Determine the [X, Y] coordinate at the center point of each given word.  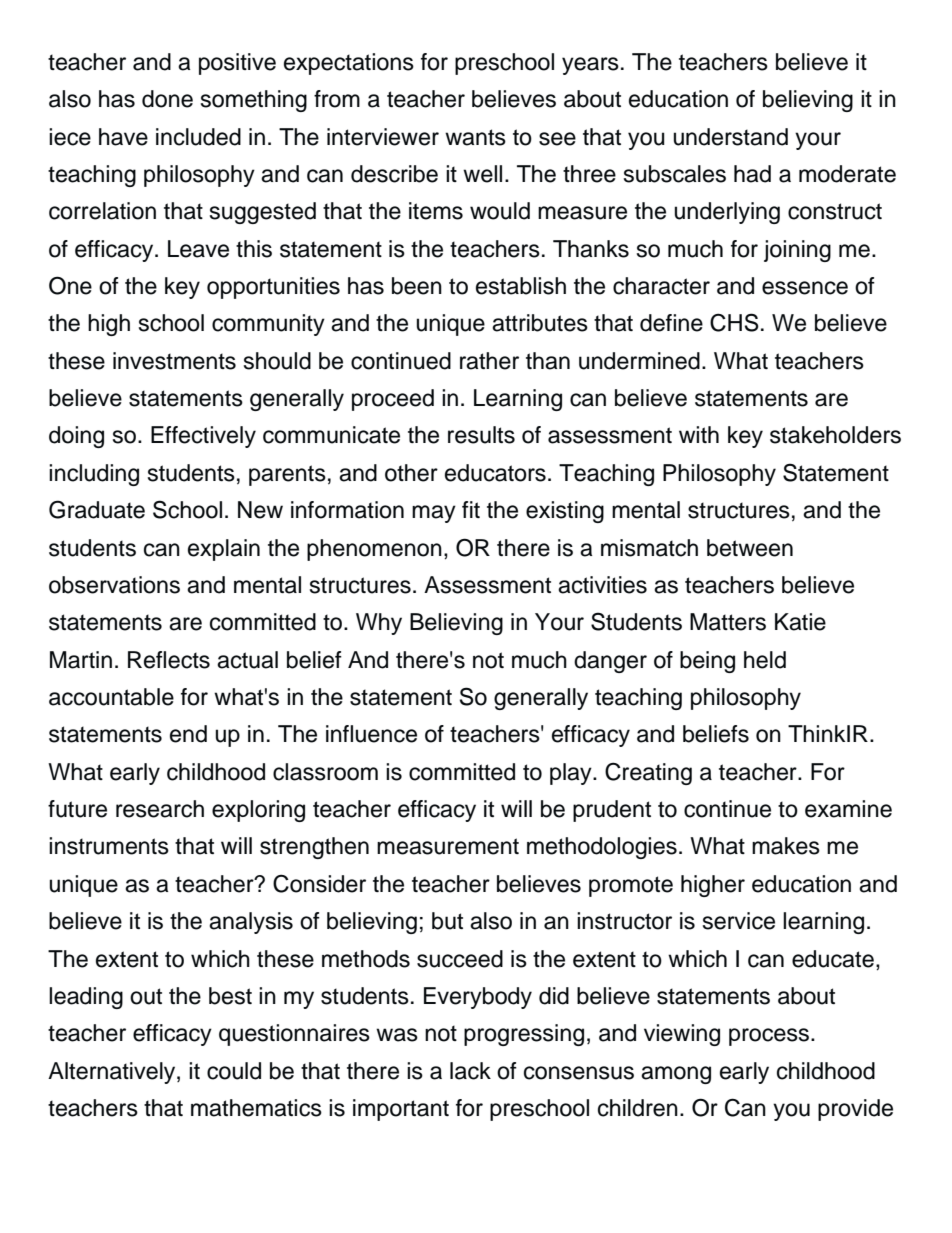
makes [786, 846]
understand [730, 137]
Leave [198, 249]
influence [371, 734]
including [94, 475]
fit [471, 509]
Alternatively [113, 1073]
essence [805, 288]
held [765, 660]
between [750, 548]
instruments [109, 846]
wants [475, 137]
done [167, 99]
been [417, 286]
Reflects [169, 660]
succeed [460, 959]
